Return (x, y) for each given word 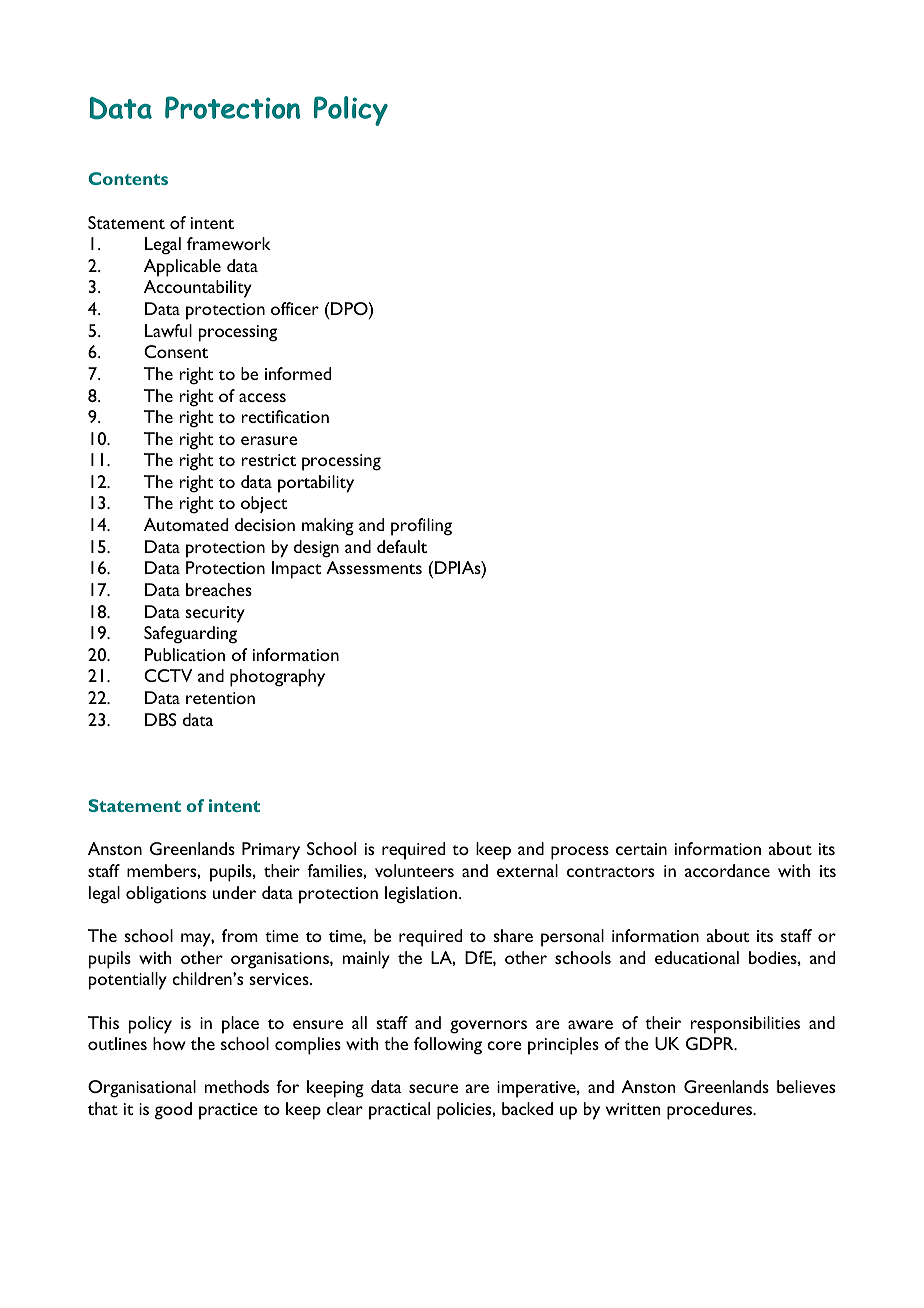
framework (229, 243)
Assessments (374, 567)
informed (298, 373)
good (173, 1111)
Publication (185, 654)
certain (641, 849)
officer (295, 308)
